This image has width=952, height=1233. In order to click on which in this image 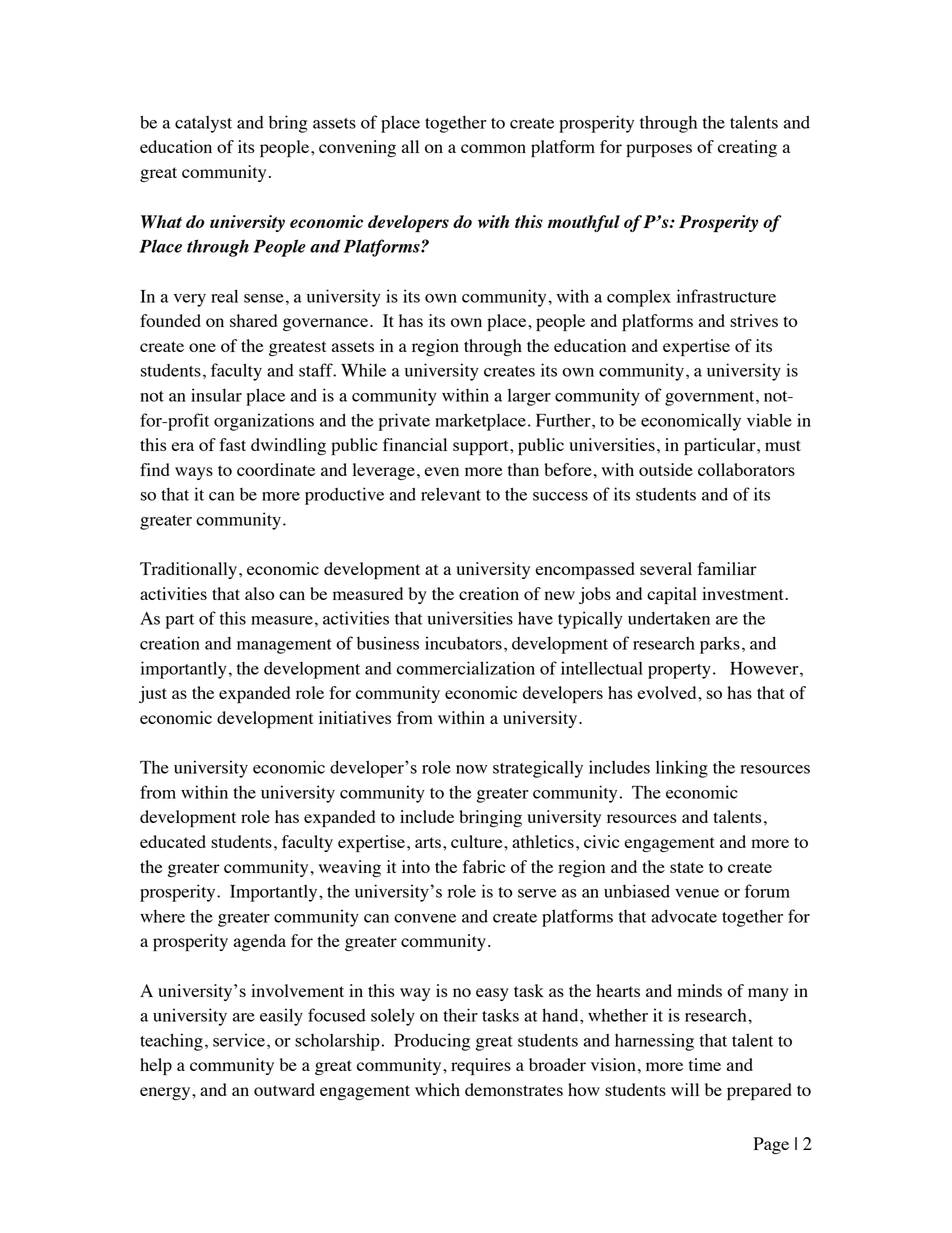, I will do `click(437, 1089)`.
